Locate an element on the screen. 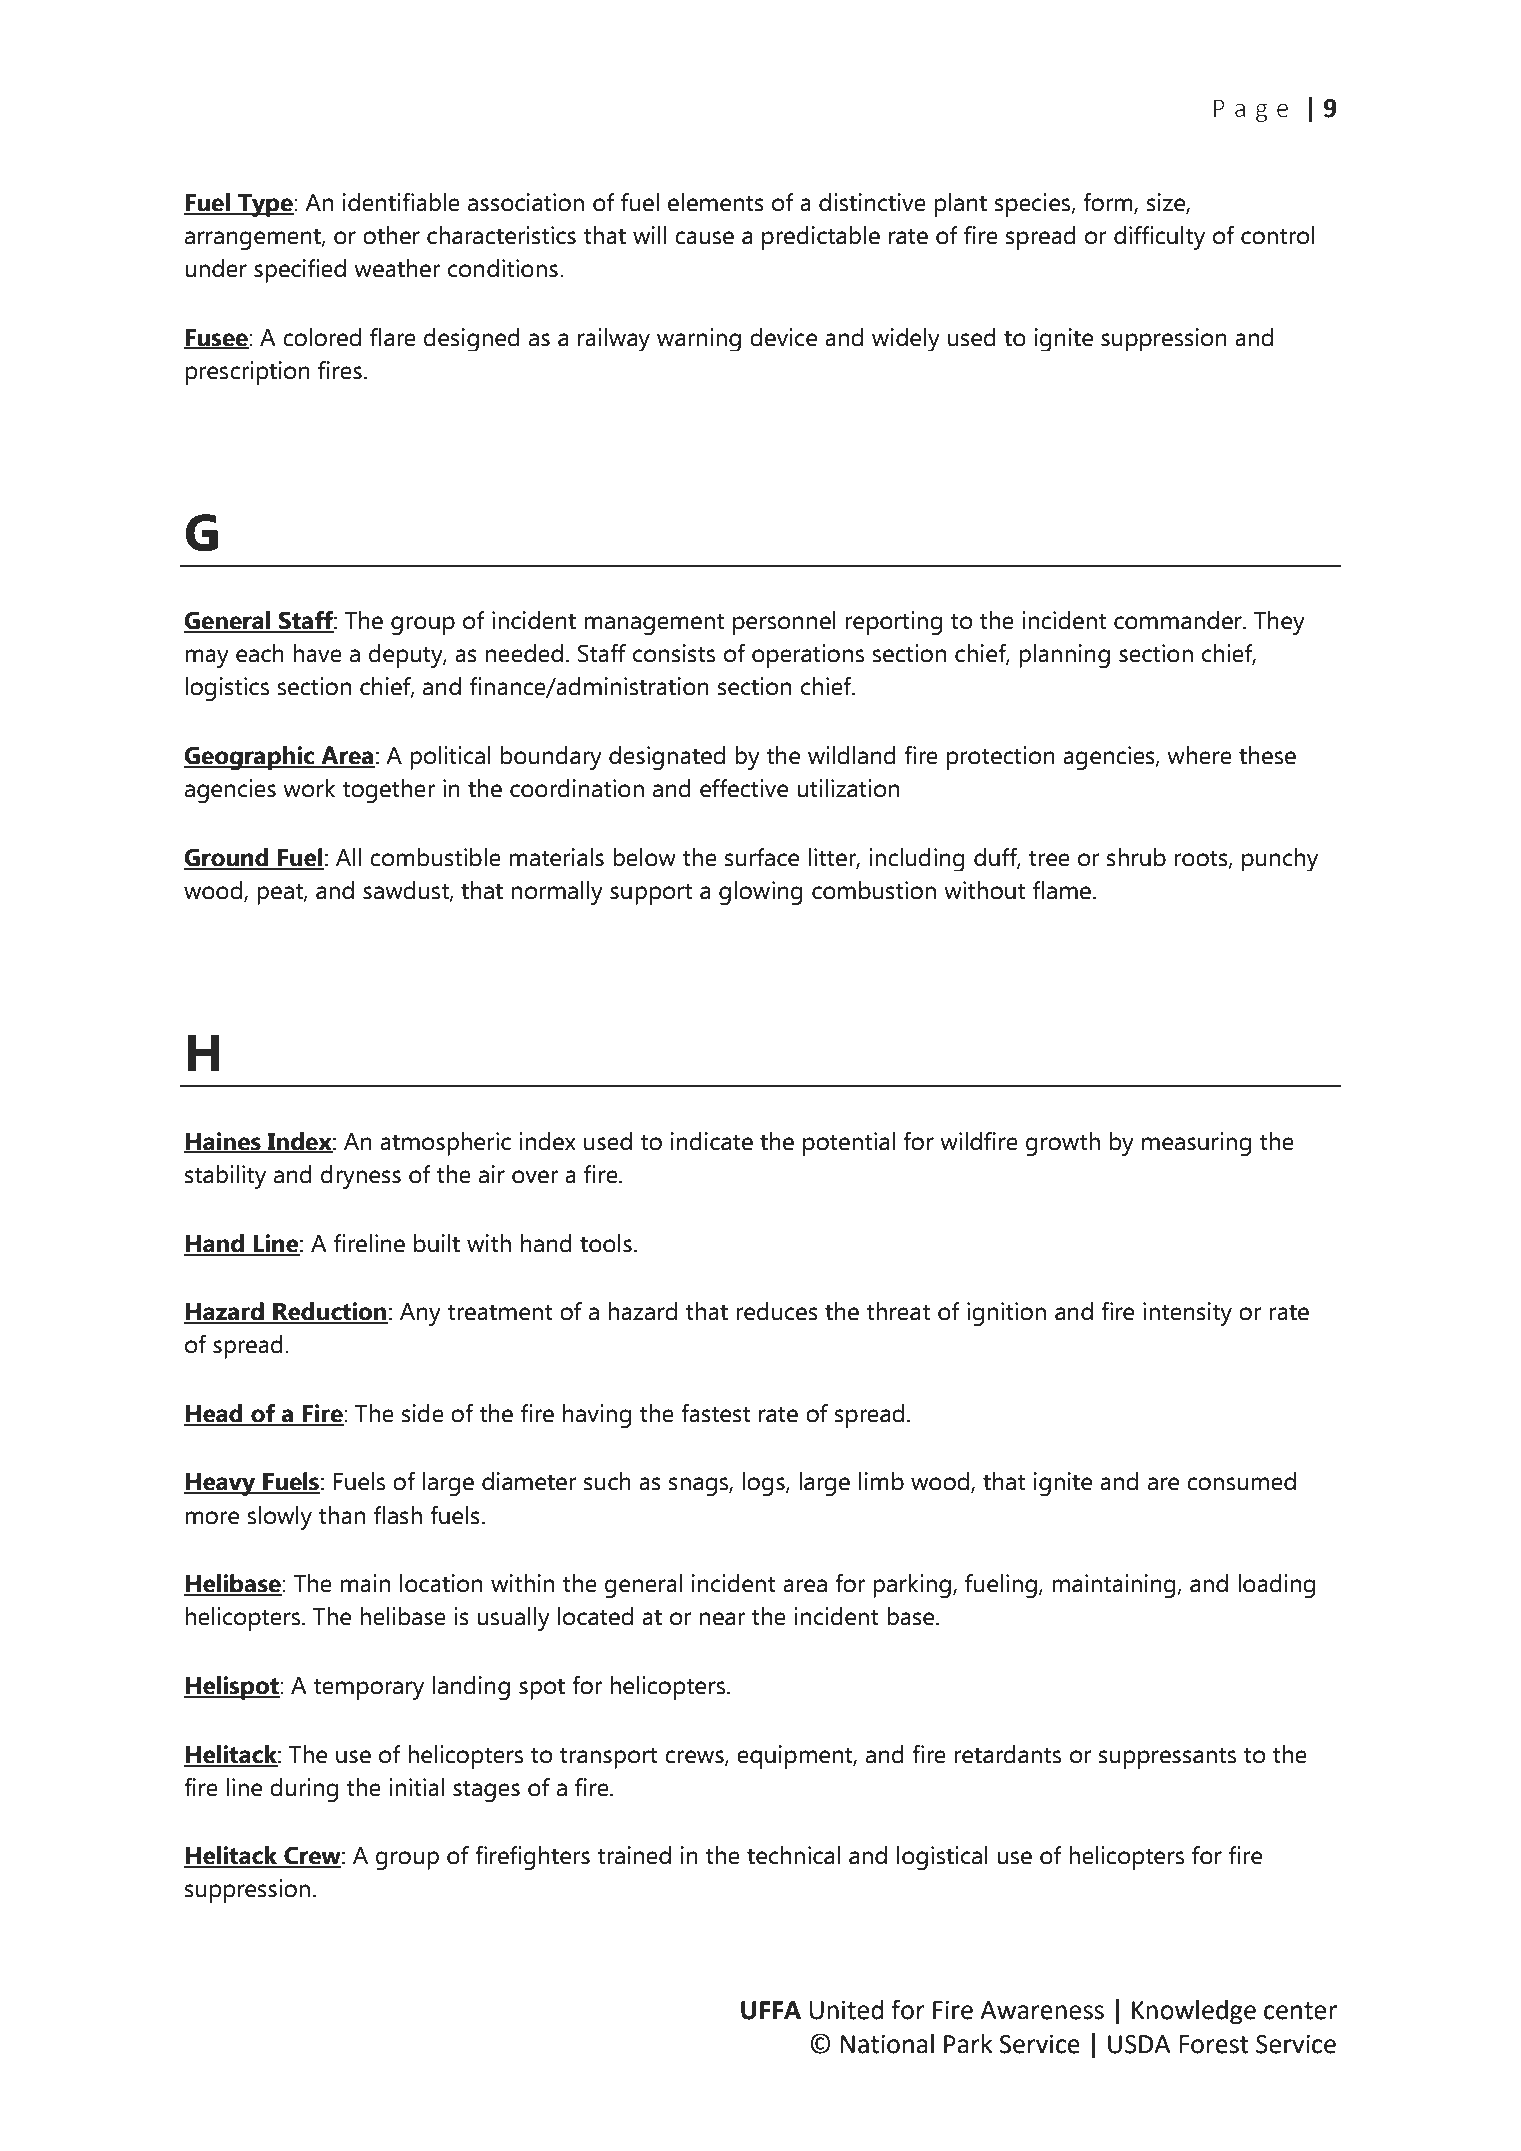 The width and height of the screenshot is (1521, 2151). difficulty is located at coordinates (1159, 238).
